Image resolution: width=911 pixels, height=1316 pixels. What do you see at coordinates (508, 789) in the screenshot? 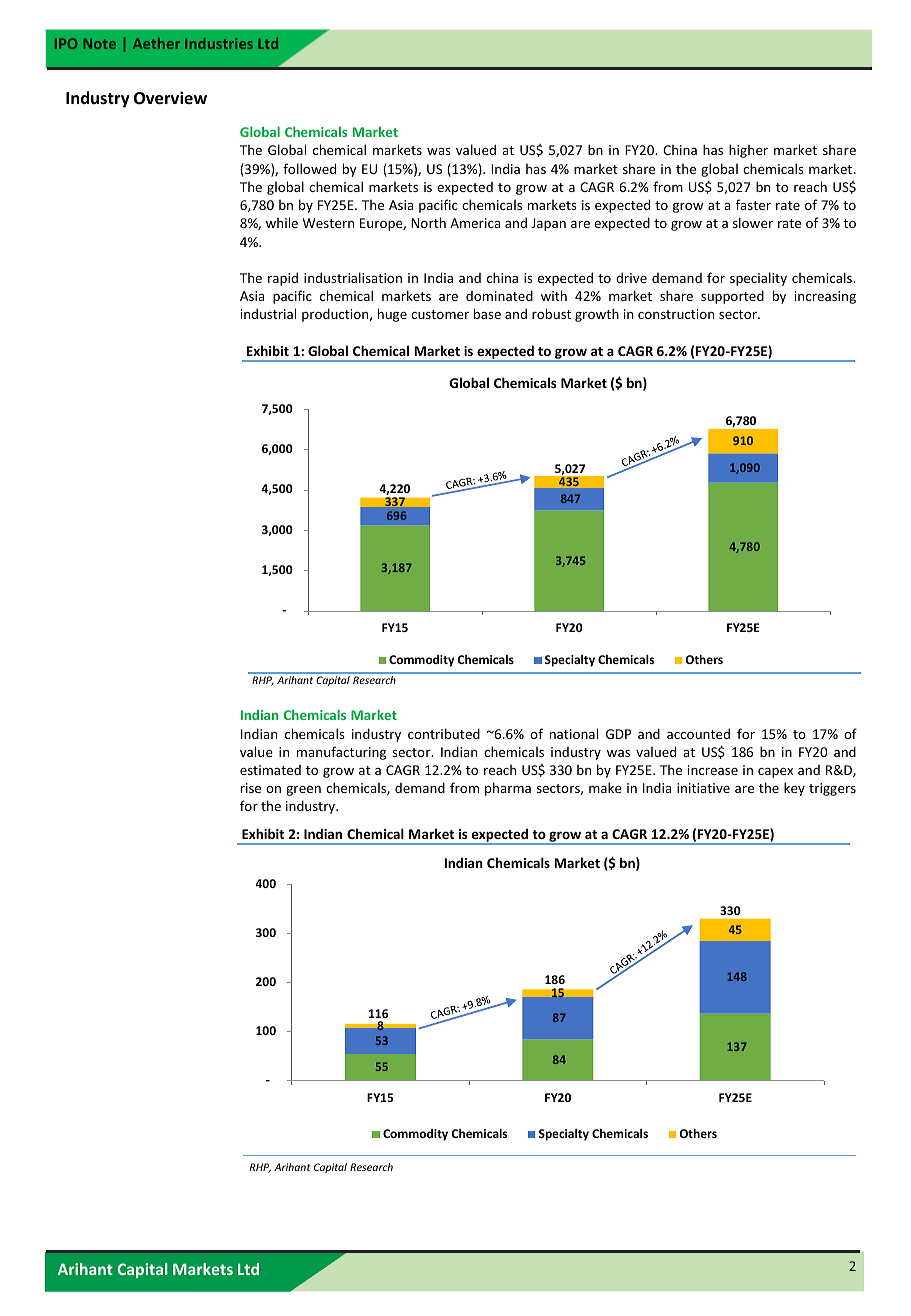
I see `pharma` at bounding box center [508, 789].
